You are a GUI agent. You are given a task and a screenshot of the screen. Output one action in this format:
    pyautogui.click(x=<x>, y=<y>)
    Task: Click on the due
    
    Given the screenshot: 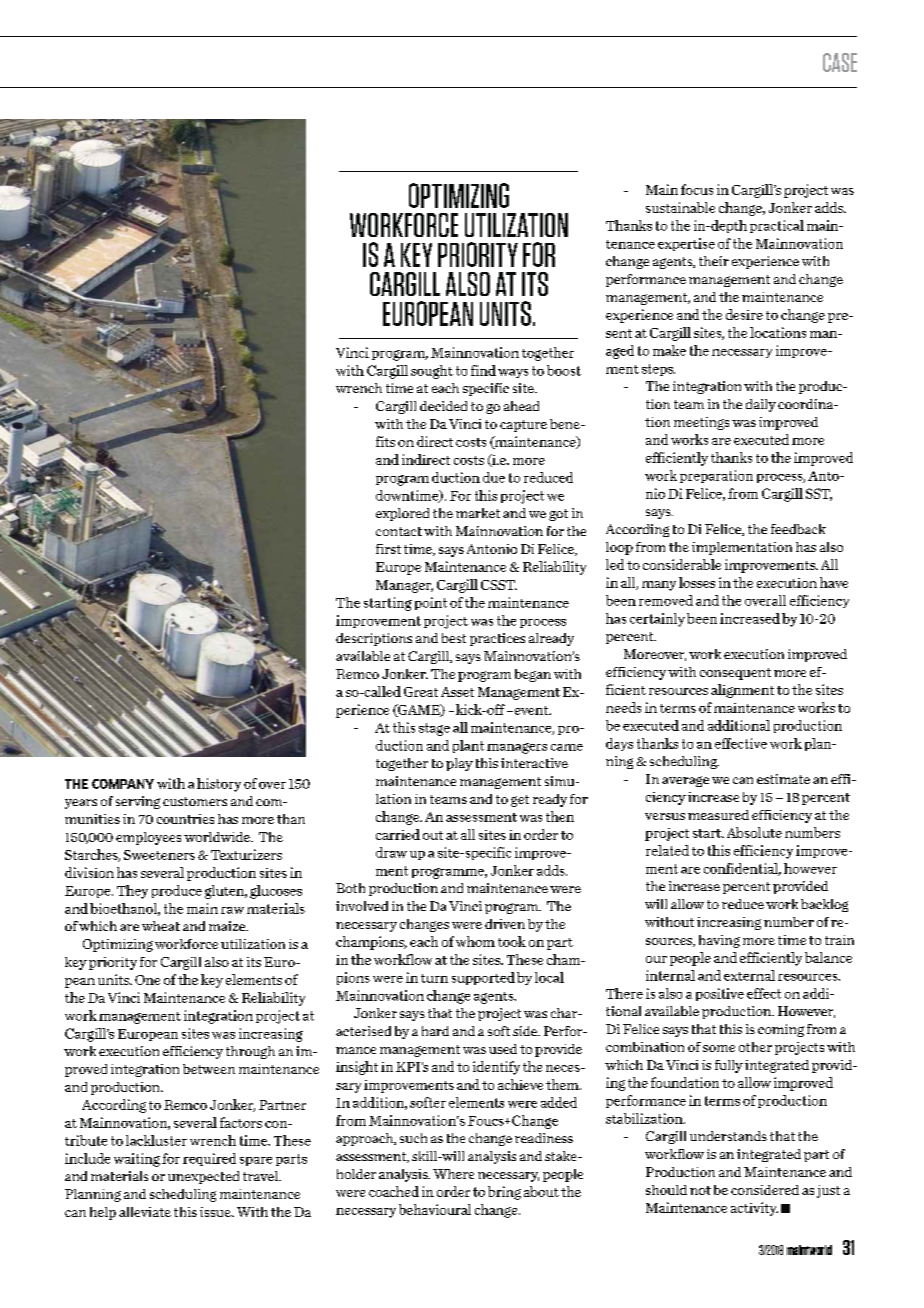 What is the action you would take?
    pyautogui.click(x=494, y=477)
